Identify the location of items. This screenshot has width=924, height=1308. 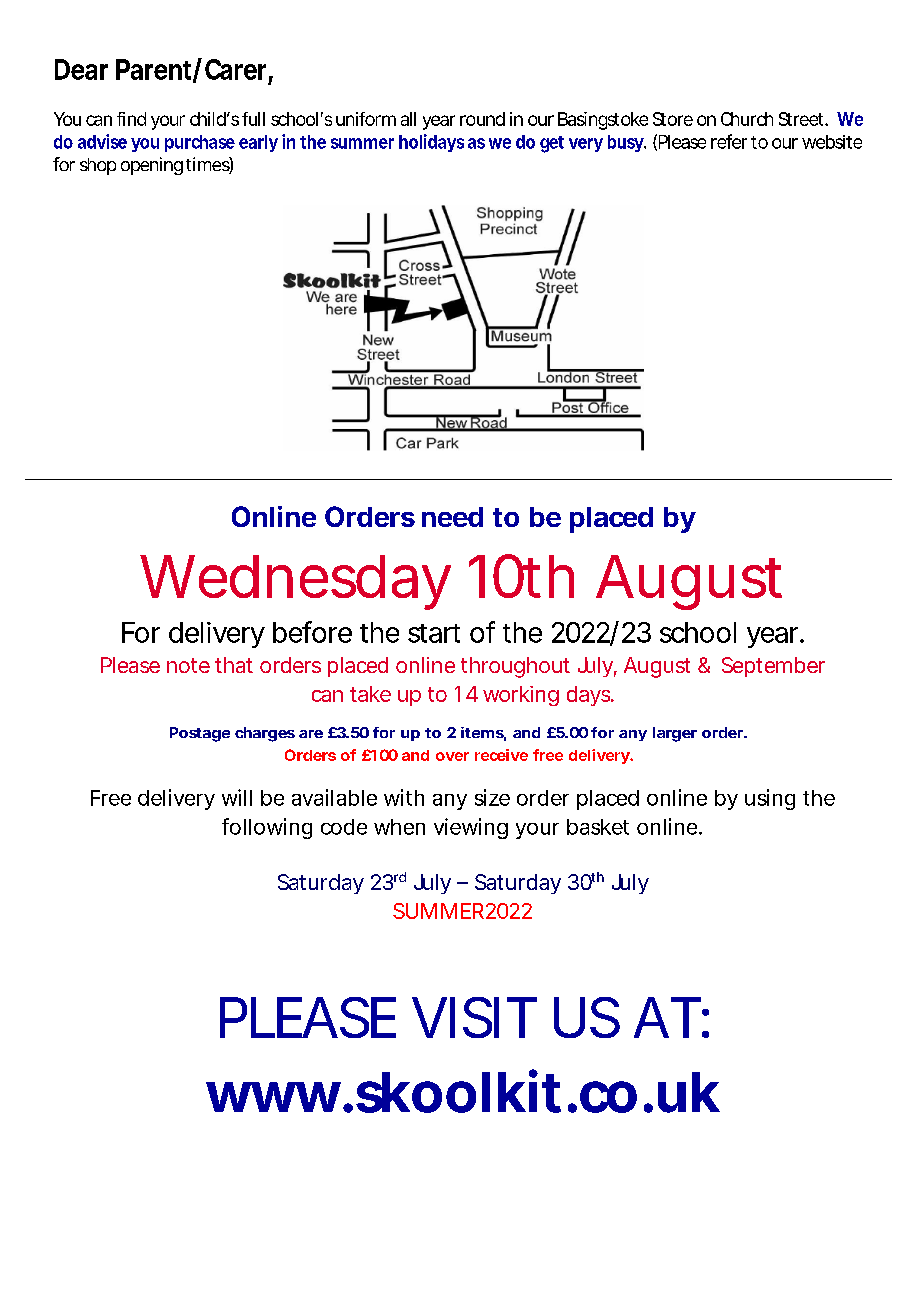
(482, 732).
